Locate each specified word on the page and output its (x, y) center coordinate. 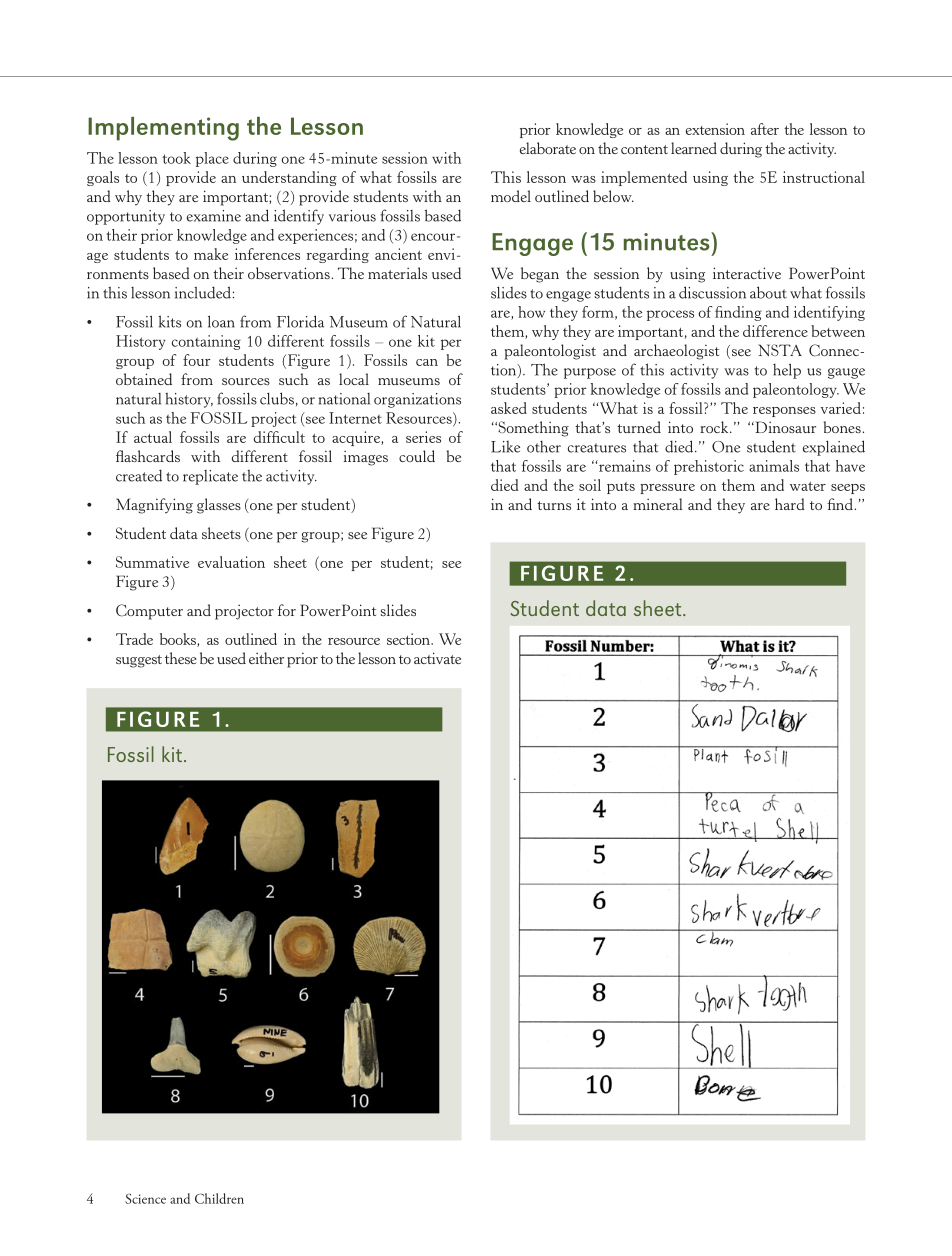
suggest (139, 661)
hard (790, 504)
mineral (658, 504)
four (196, 360)
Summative (152, 562)
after (765, 129)
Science (145, 1199)
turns (554, 505)
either (266, 658)
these (181, 658)
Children (219, 1198)
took (176, 158)
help (787, 371)
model (511, 196)
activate (437, 658)
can (427, 362)
